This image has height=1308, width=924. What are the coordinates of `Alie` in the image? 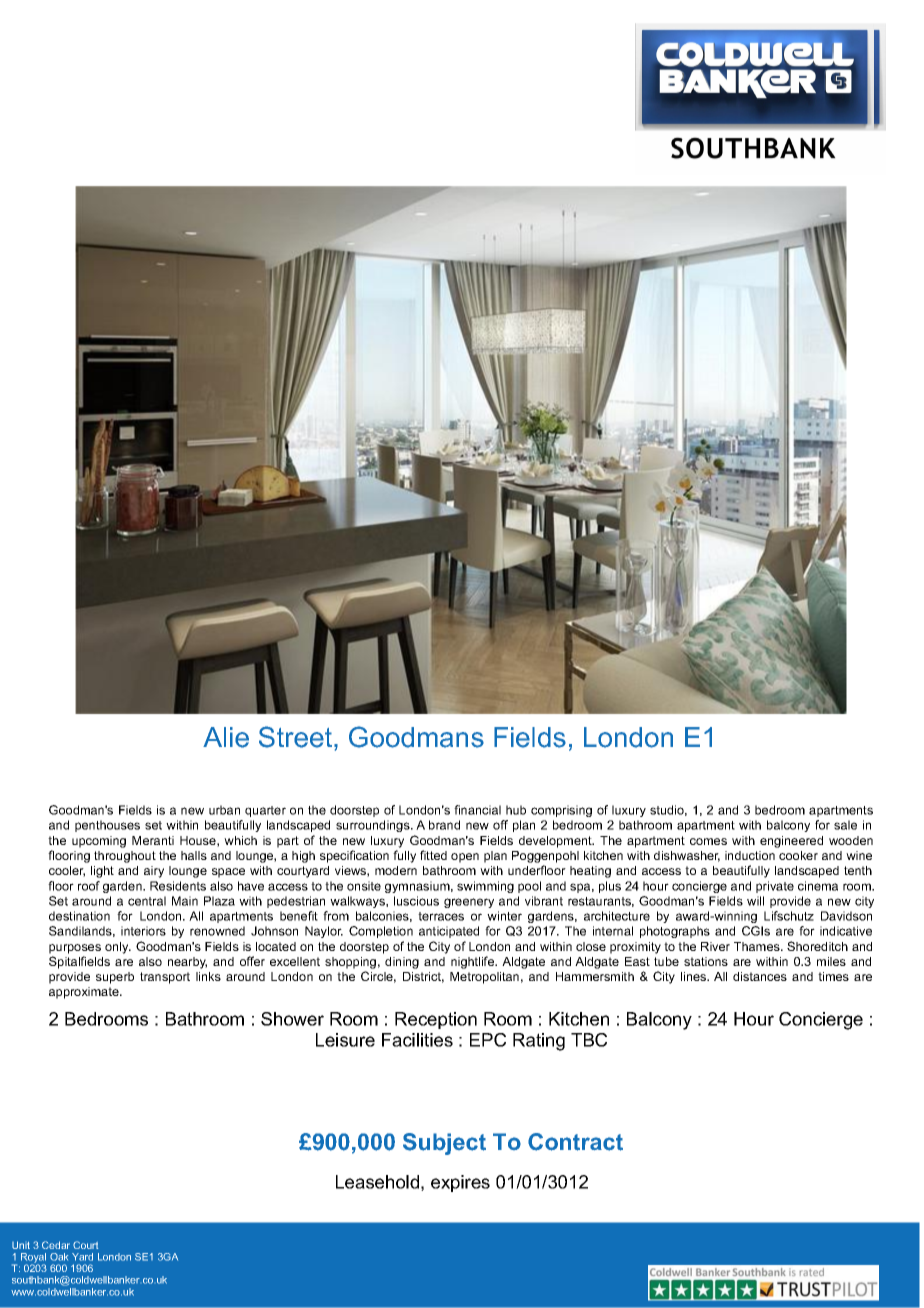 It's located at (226, 737).
